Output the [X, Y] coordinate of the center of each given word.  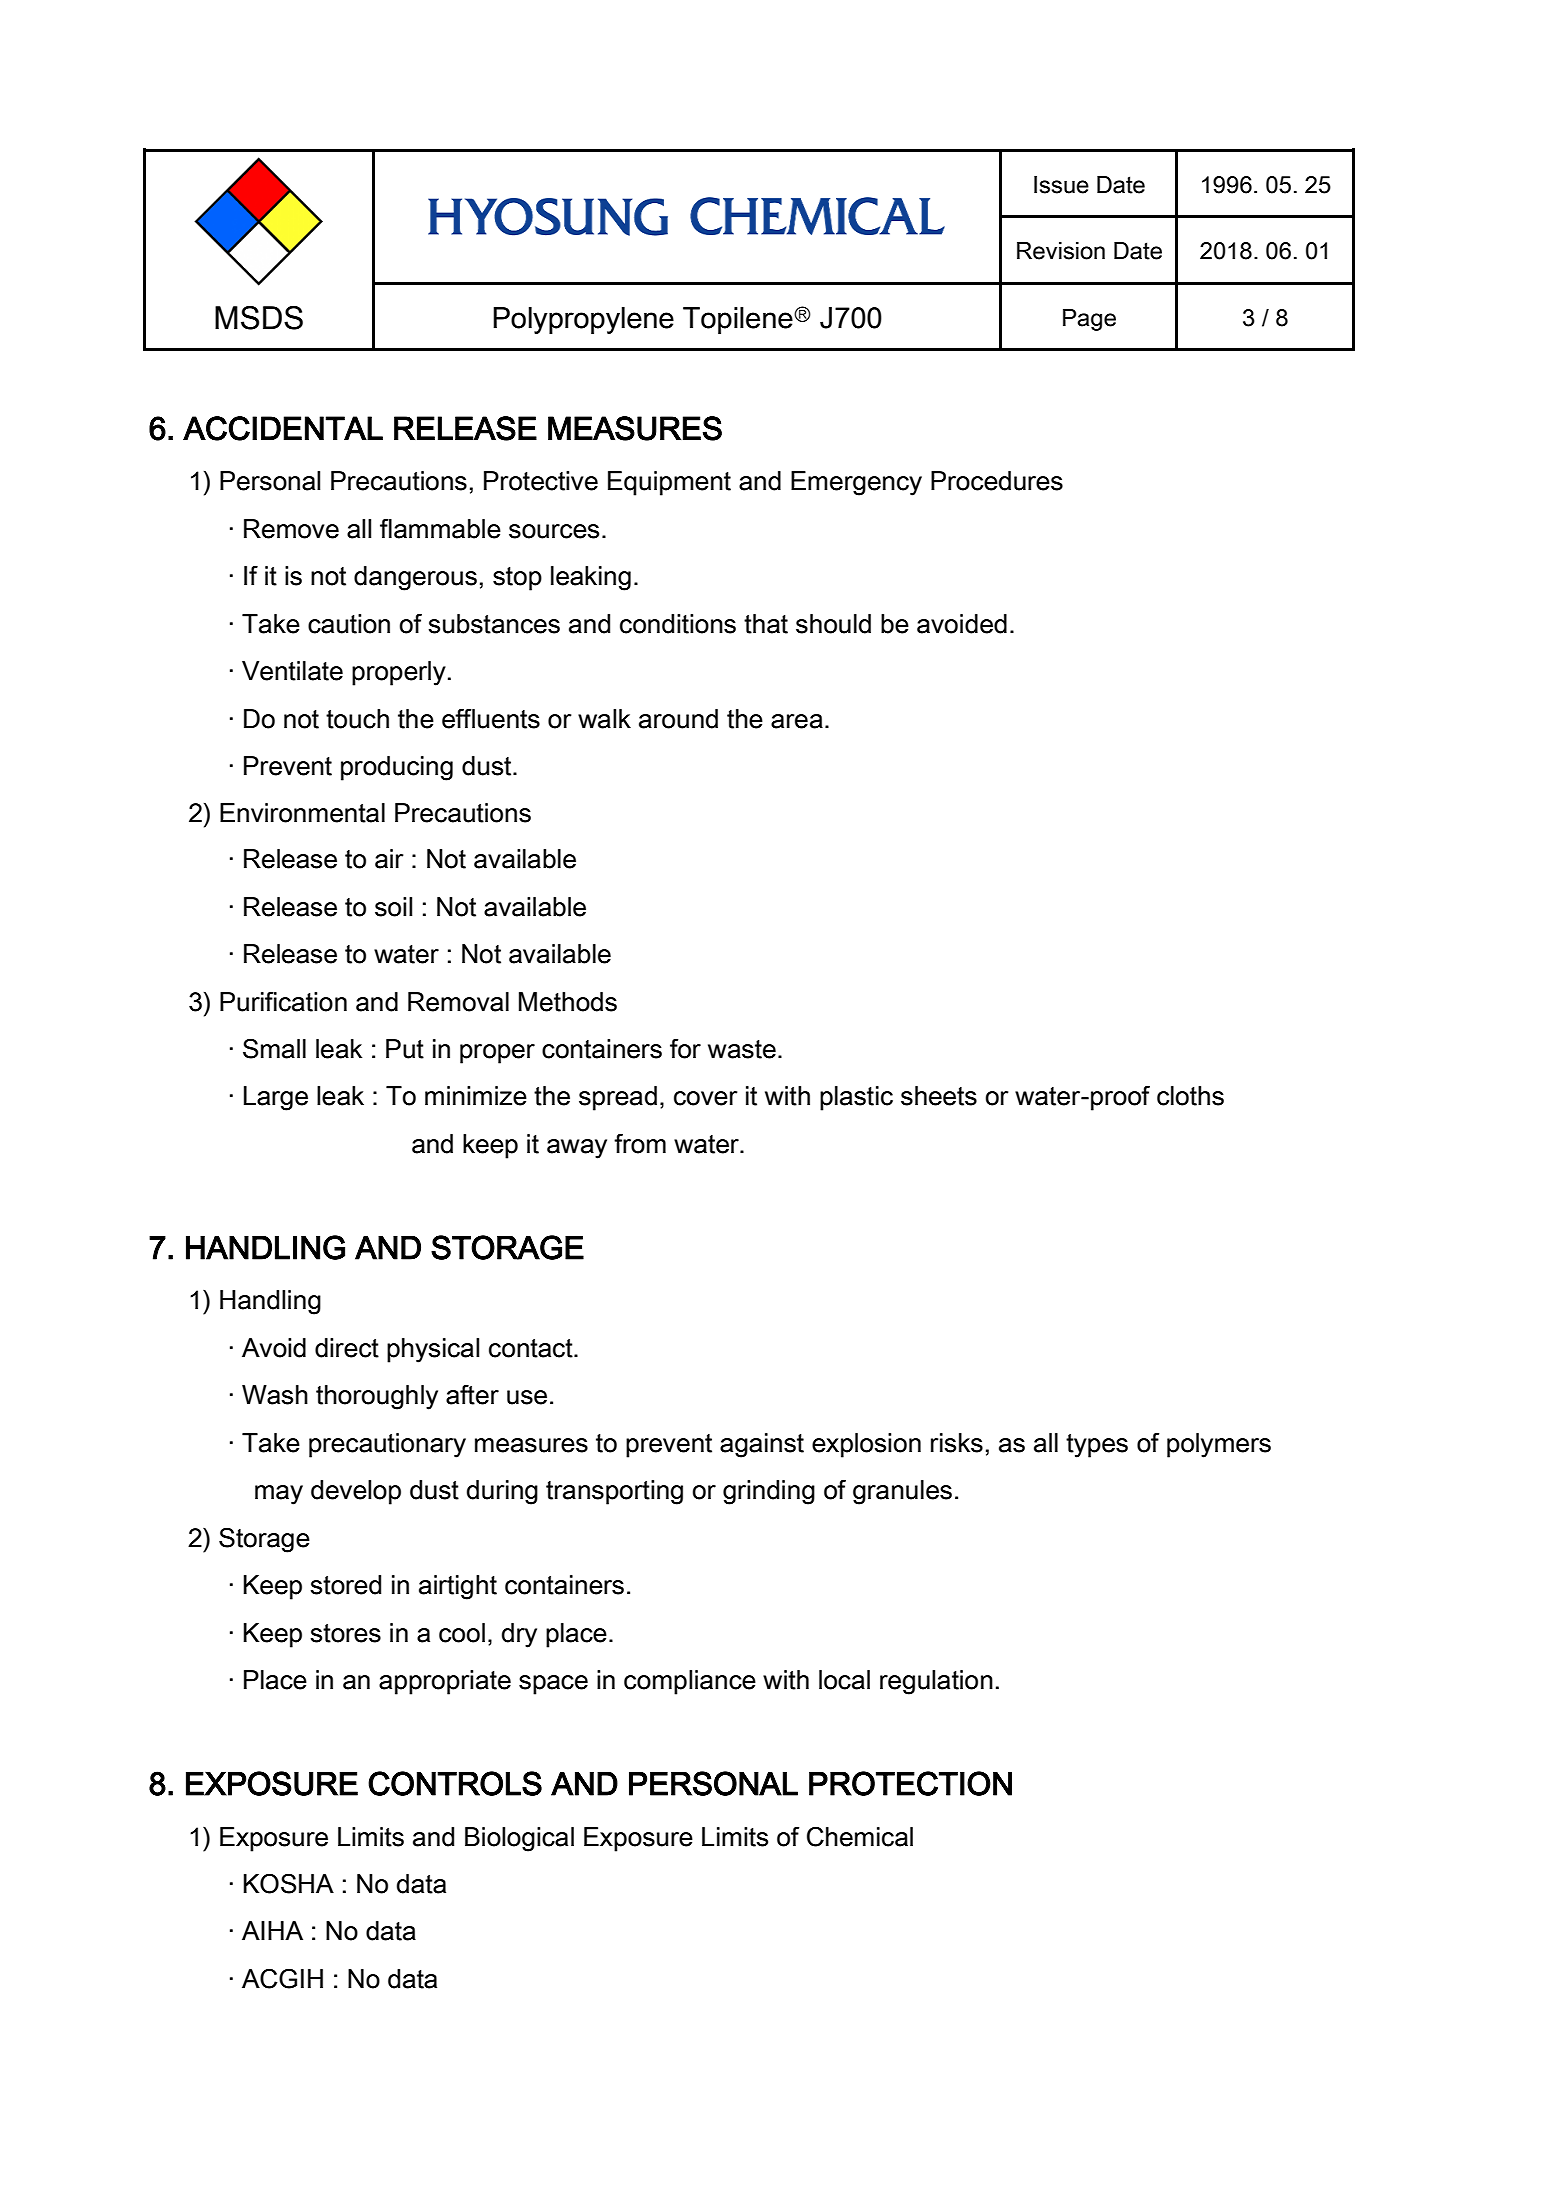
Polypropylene [583, 320]
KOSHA [288, 1883]
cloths [1190, 1096]
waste [742, 1049]
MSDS [259, 318]
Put [405, 1049]
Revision [1061, 251]
